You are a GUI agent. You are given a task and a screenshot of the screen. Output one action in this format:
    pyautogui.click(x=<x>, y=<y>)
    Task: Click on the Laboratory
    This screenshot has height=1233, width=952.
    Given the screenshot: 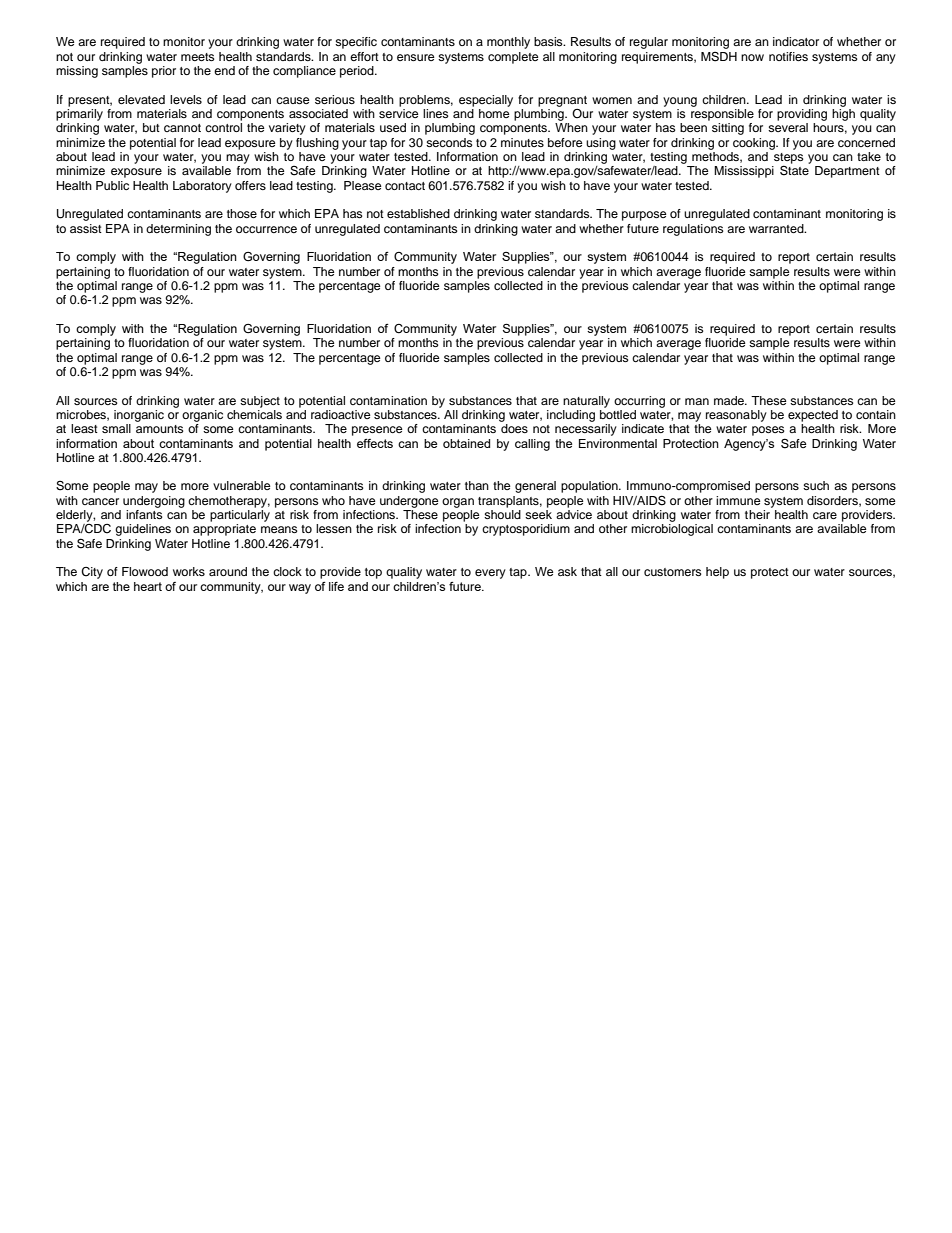 What is the action you would take?
    pyautogui.click(x=202, y=187)
